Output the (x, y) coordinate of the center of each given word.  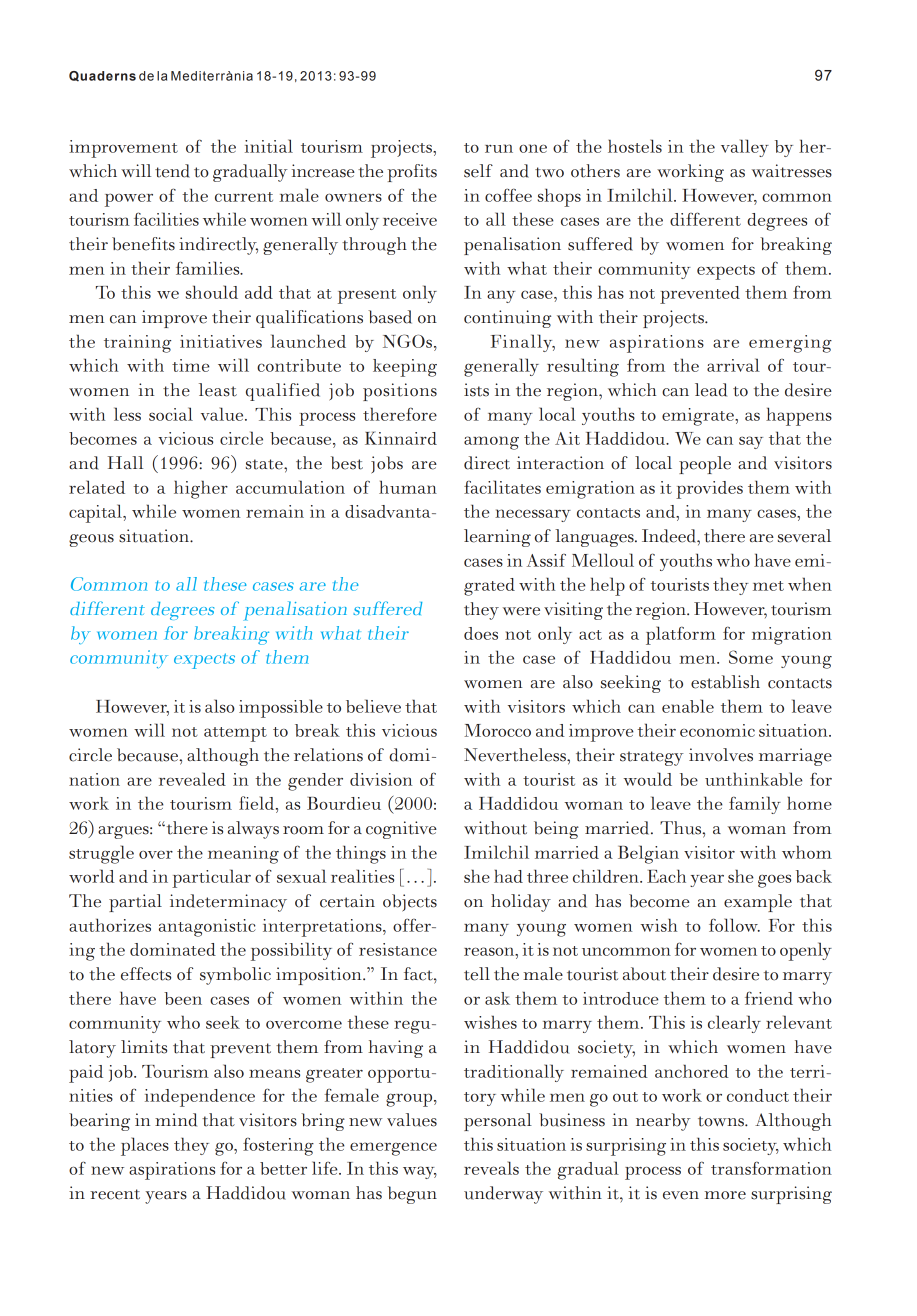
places (145, 1146)
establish (725, 682)
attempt (235, 734)
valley (745, 148)
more (725, 1195)
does (481, 633)
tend (172, 171)
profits (412, 173)
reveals (491, 1168)
